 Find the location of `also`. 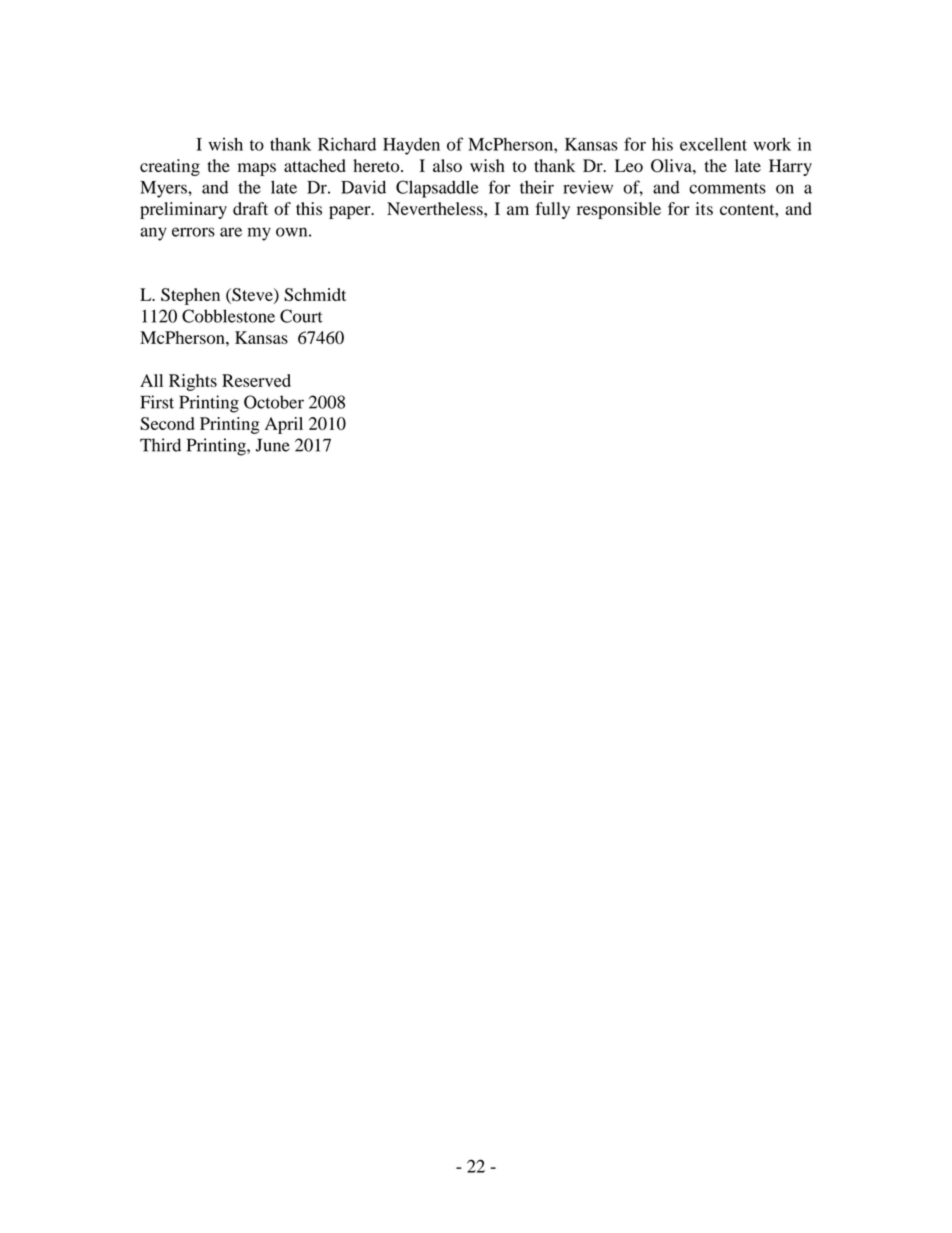

also is located at coordinates (447, 166).
